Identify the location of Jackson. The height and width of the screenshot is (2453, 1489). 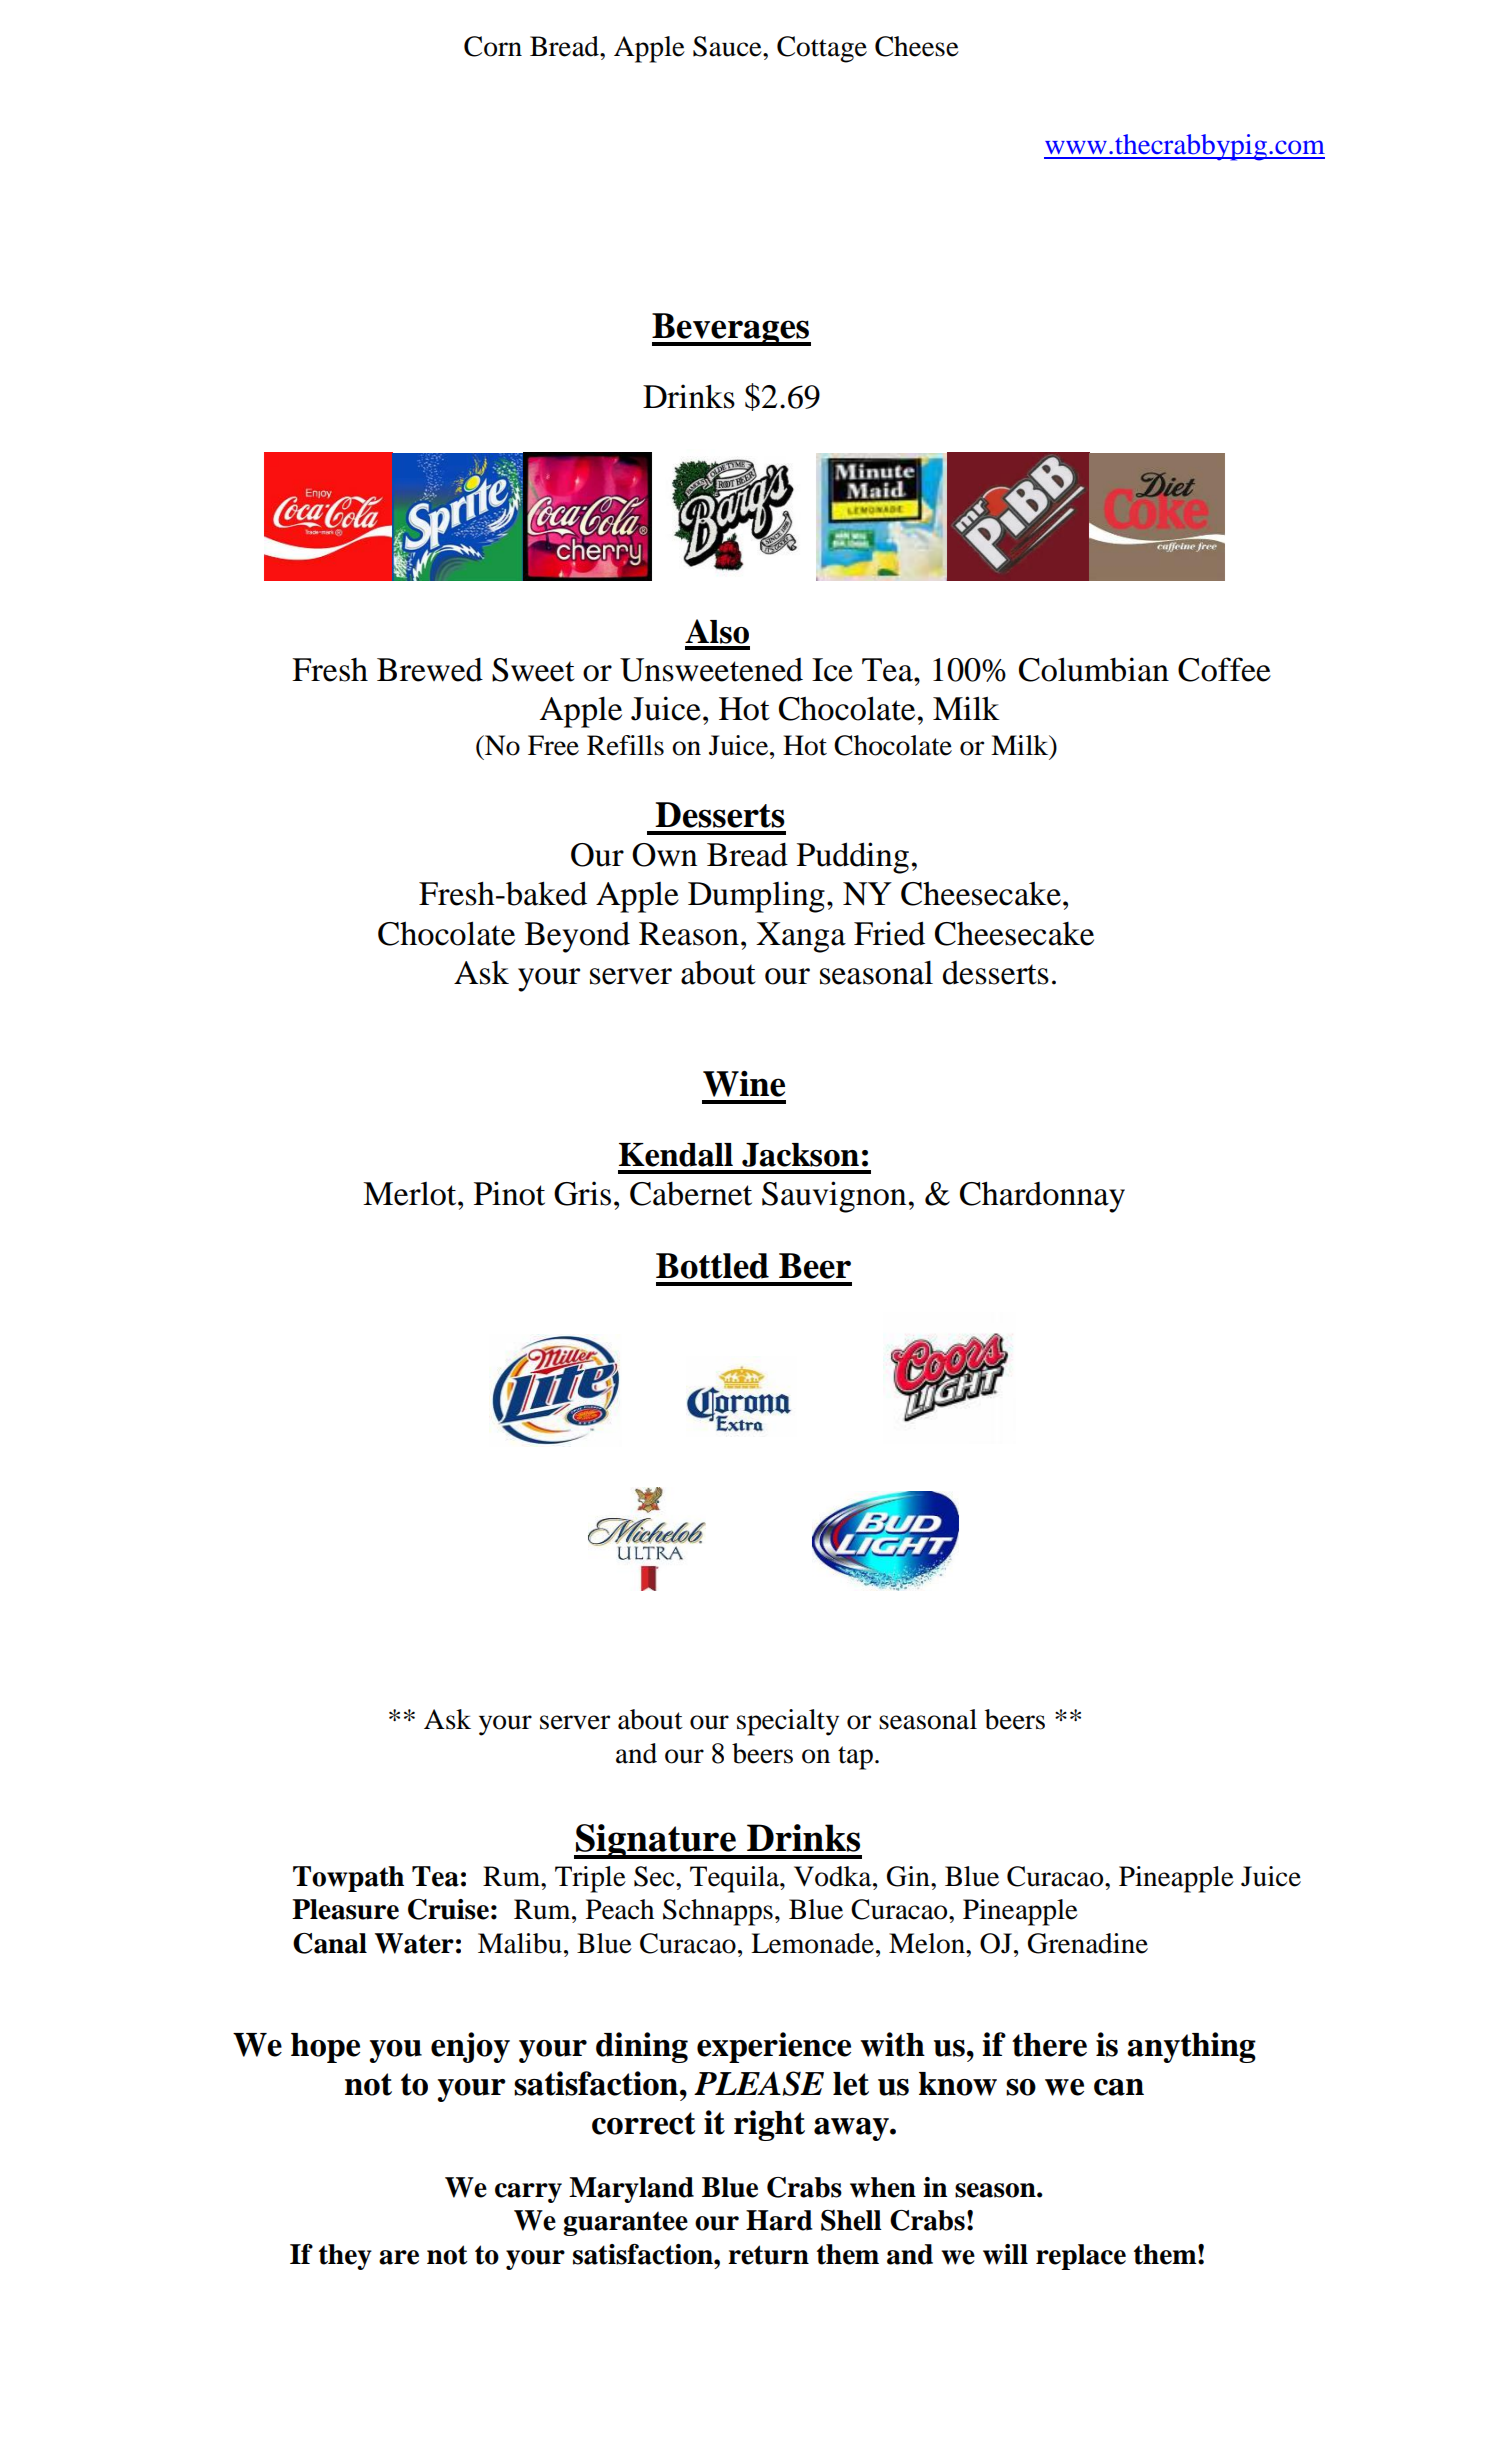
(800, 1155).
